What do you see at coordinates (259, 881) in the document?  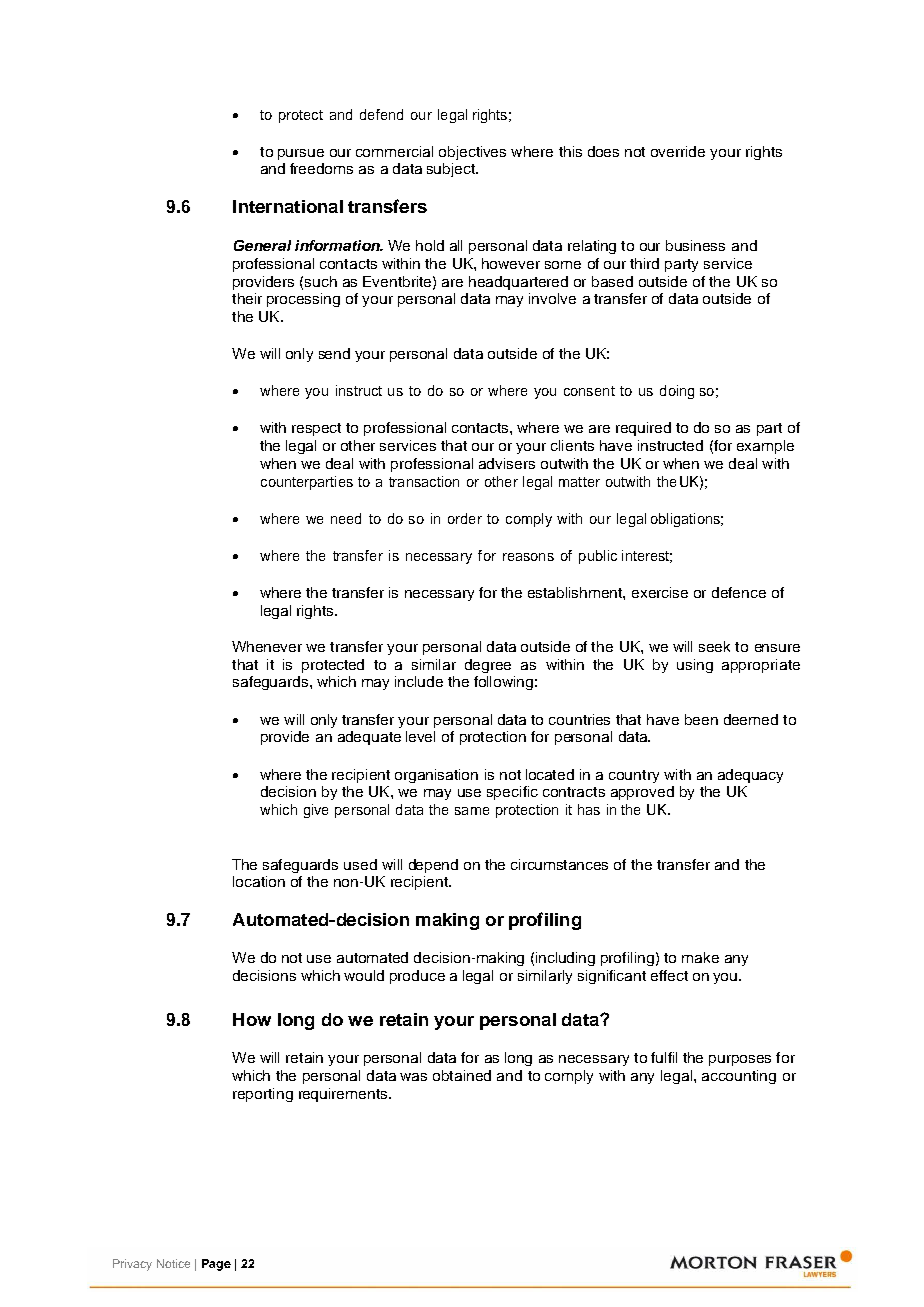 I see `location` at bounding box center [259, 881].
